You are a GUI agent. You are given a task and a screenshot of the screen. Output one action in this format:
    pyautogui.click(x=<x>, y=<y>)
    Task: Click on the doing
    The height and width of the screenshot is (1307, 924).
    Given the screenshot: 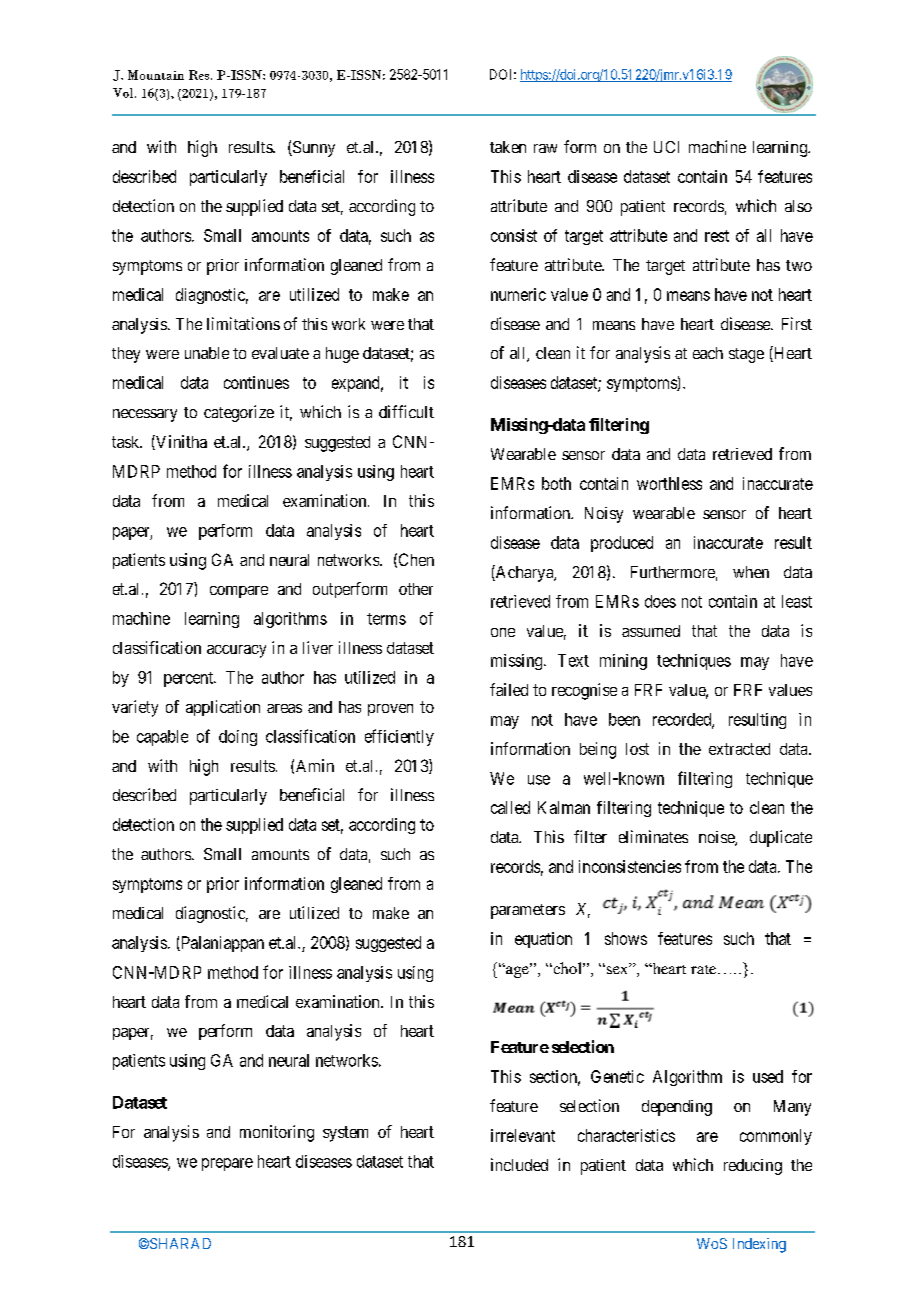 What is the action you would take?
    pyautogui.click(x=238, y=738)
